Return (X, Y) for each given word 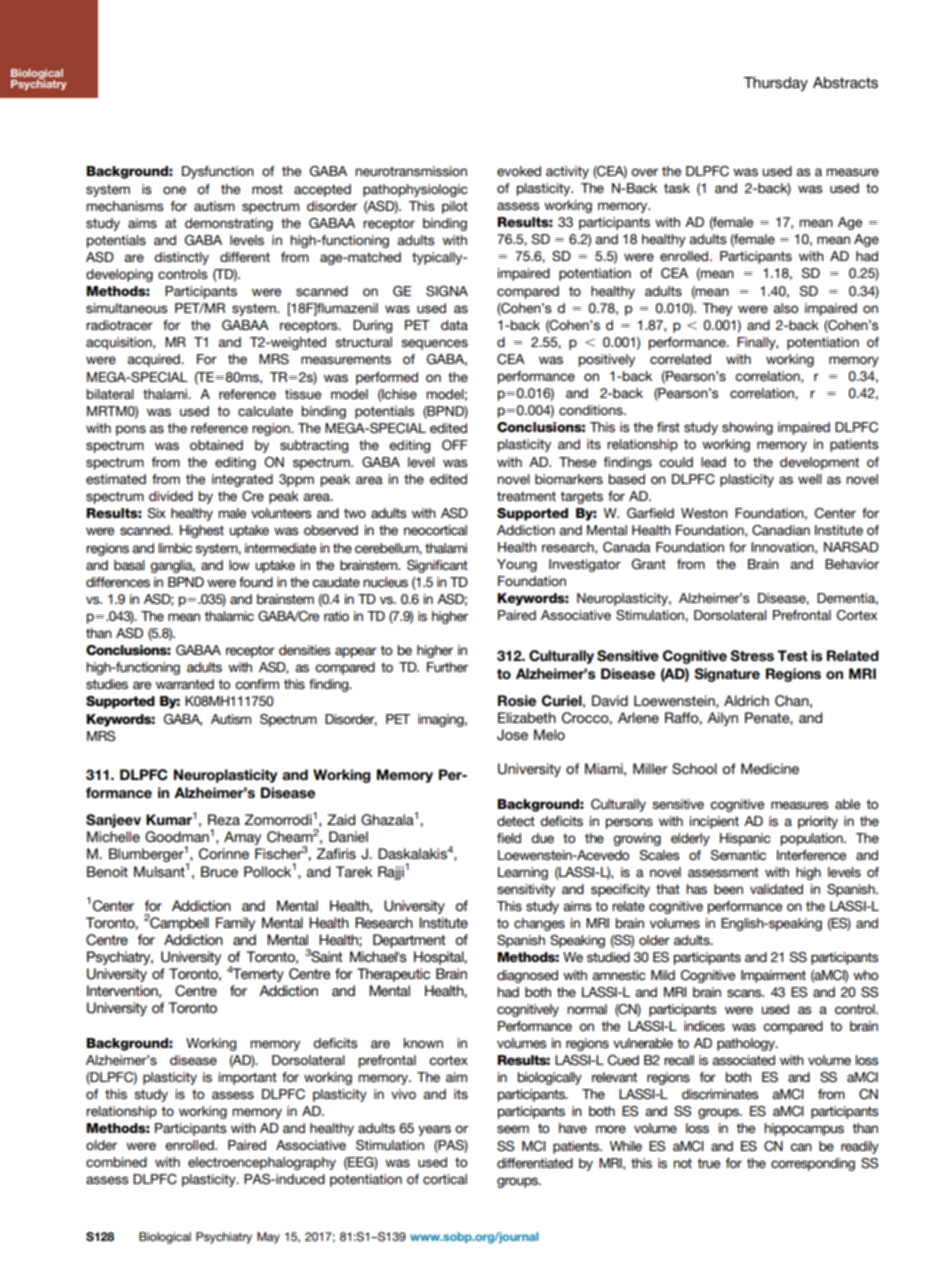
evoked (519, 171)
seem (513, 1129)
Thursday (776, 84)
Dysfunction (218, 172)
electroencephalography (262, 1163)
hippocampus (804, 1129)
